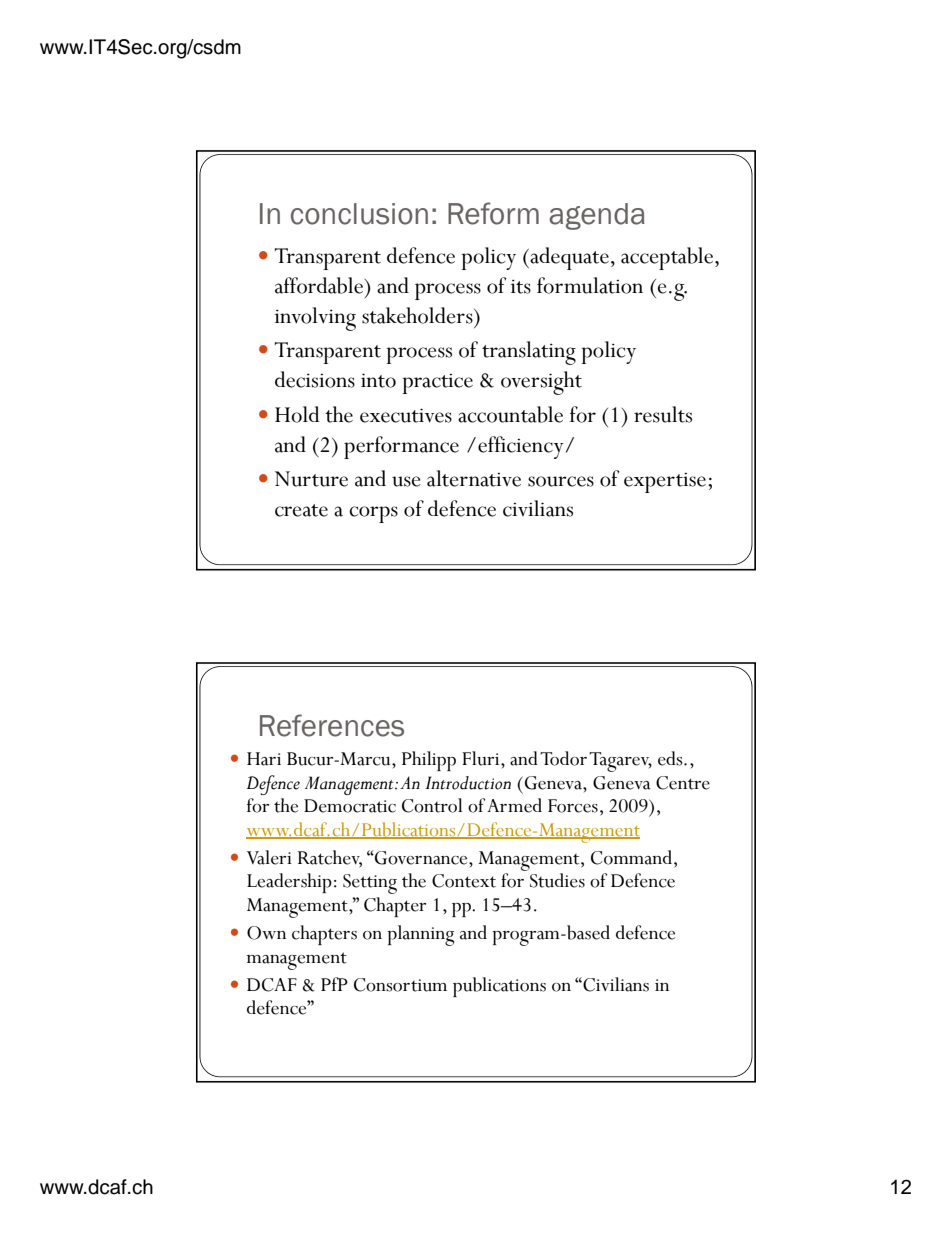  What do you see at coordinates (359, 214) in the screenshot?
I see `conclusion` at bounding box center [359, 214].
